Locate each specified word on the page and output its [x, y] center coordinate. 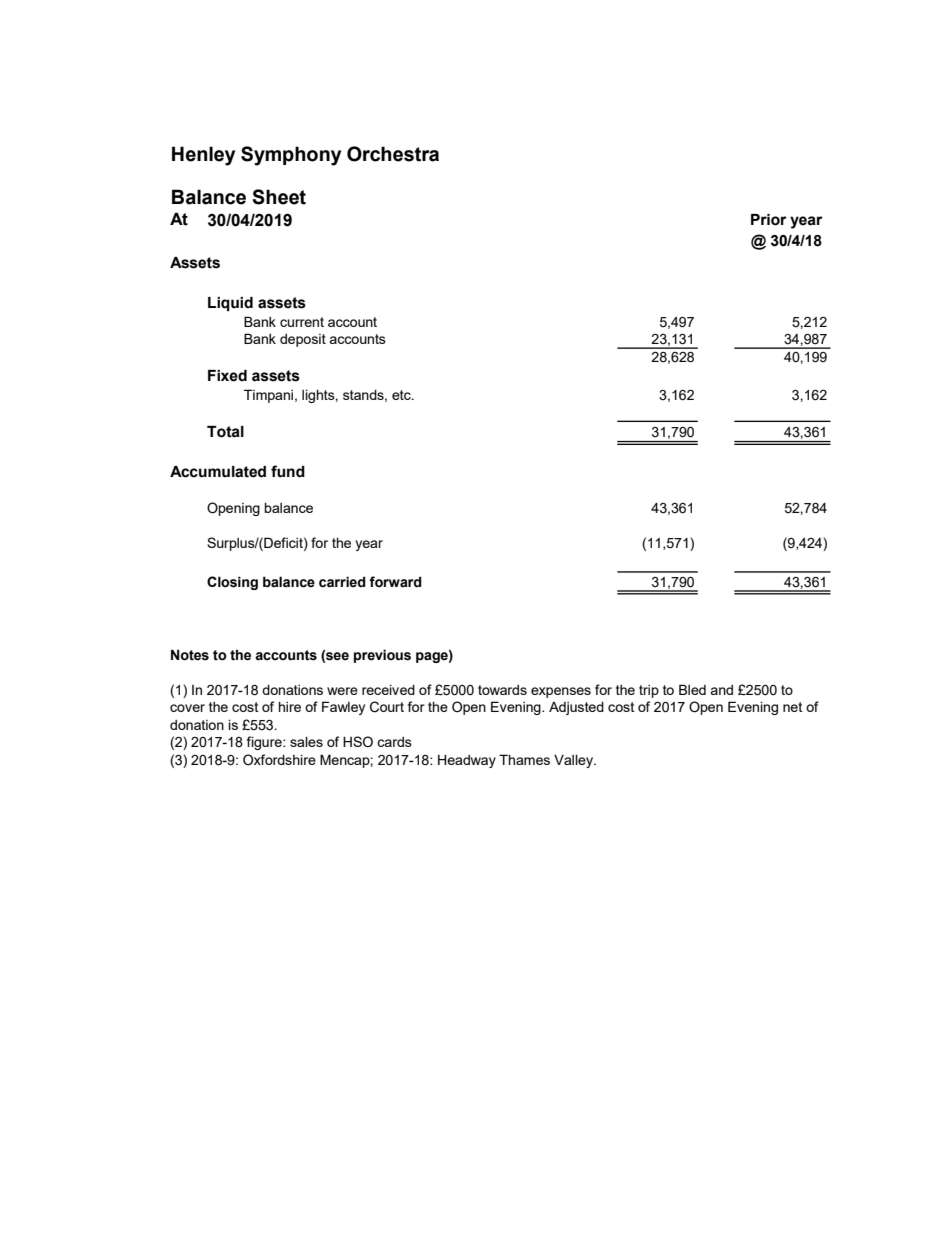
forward [395, 581]
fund [288, 471]
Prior [768, 220]
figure [265, 743]
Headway [467, 761]
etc [402, 395]
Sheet [279, 197]
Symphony [291, 156]
